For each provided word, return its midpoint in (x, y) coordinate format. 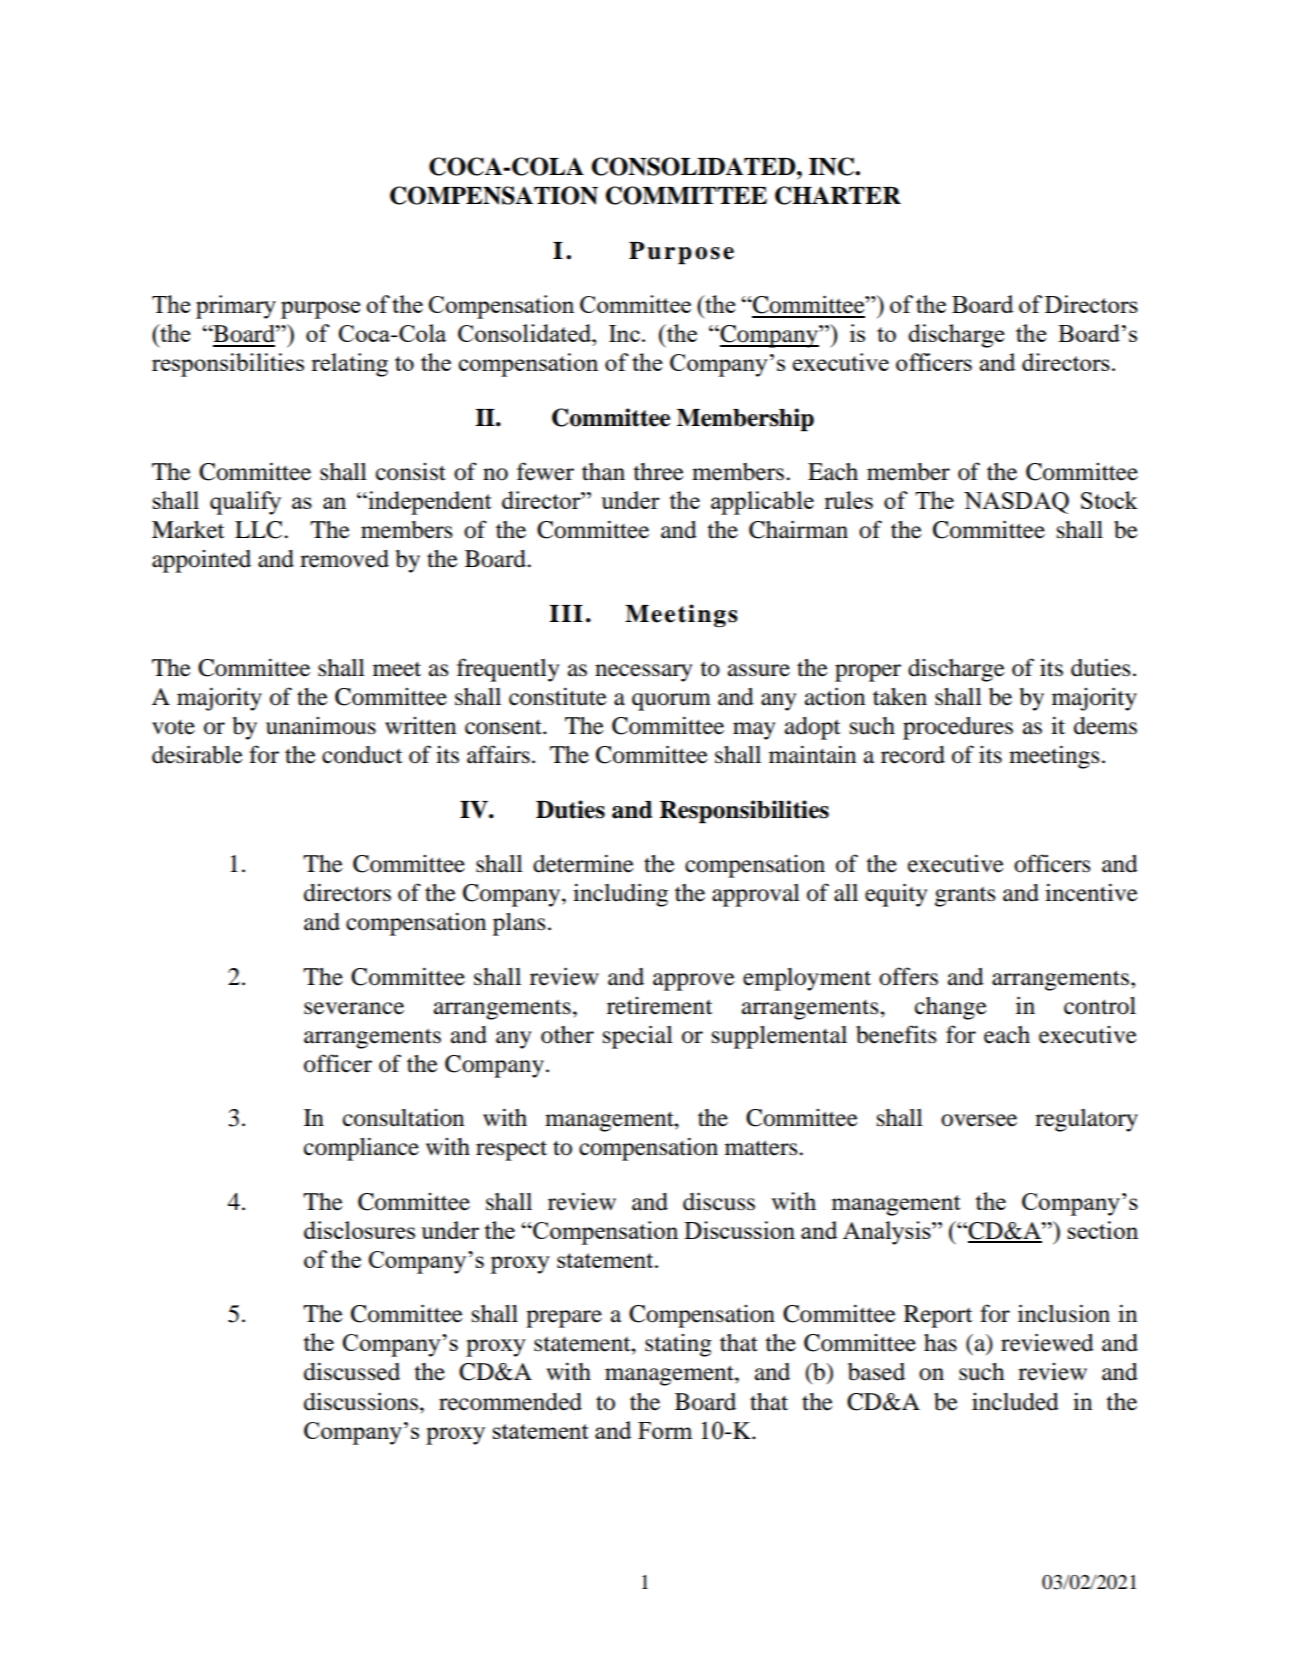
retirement (660, 1006)
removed (344, 559)
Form (665, 1430)
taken (900, 697)
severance (354, 1008)
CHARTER (838, 195)
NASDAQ (1016, 503)
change (951, 1008)
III (566, 613)
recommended (510, 1402)
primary (236, 307)
